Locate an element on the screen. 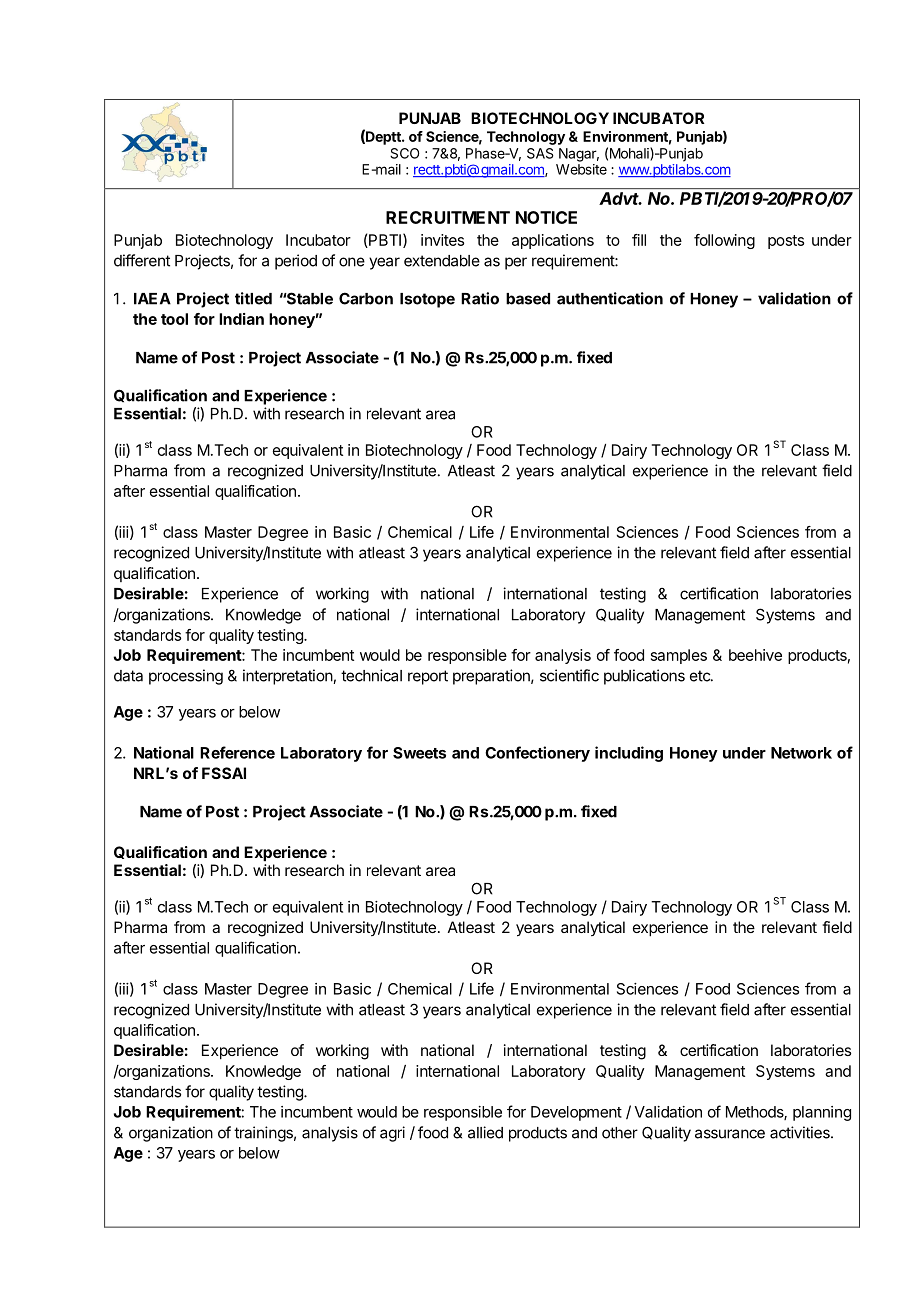  assurance is located at coordinates (730, 1134).
